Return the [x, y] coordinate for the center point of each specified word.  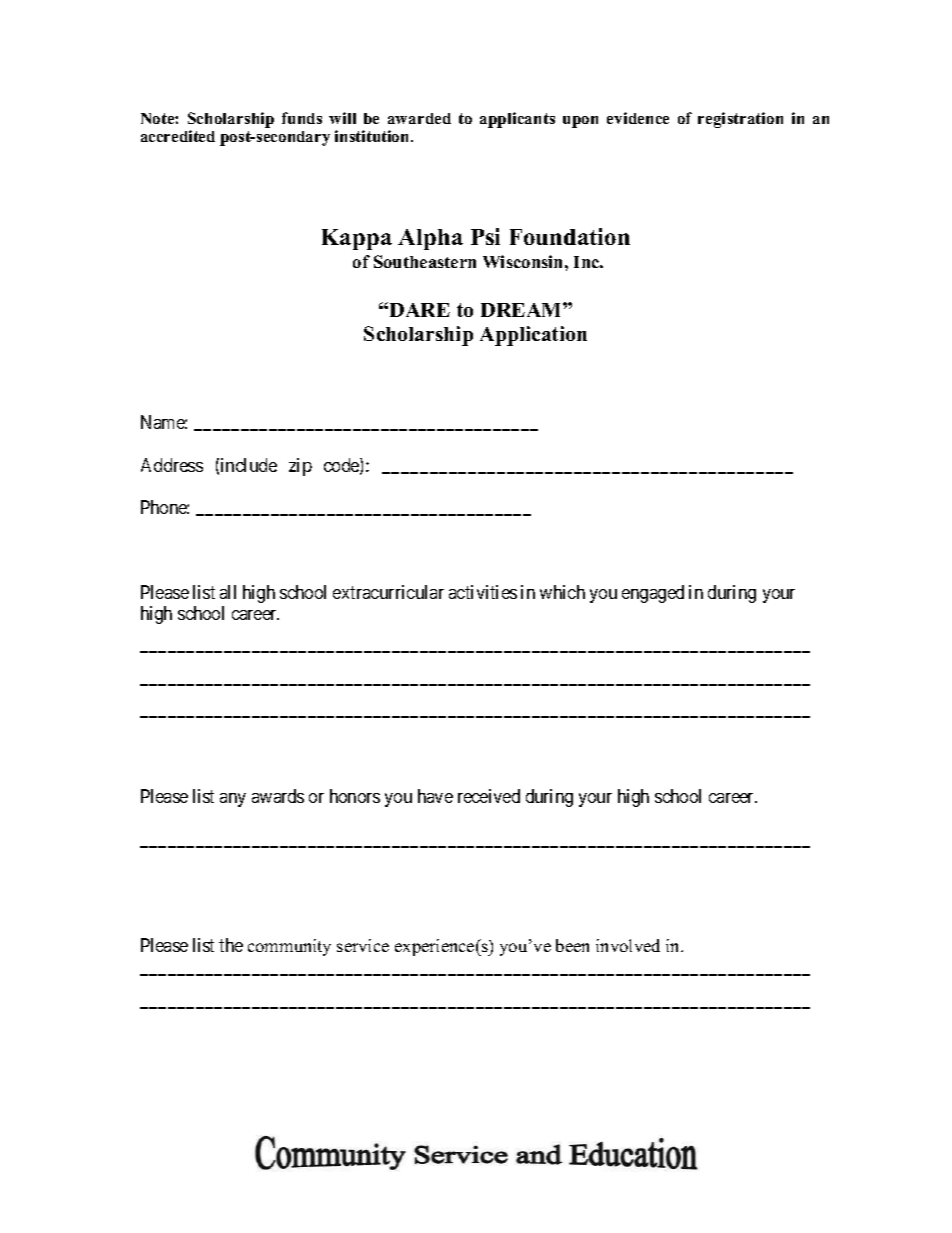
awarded [419, 118]
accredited [178, 136]
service [363, 945]
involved [628, 945]
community [289, 947]
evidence [638, 118]
